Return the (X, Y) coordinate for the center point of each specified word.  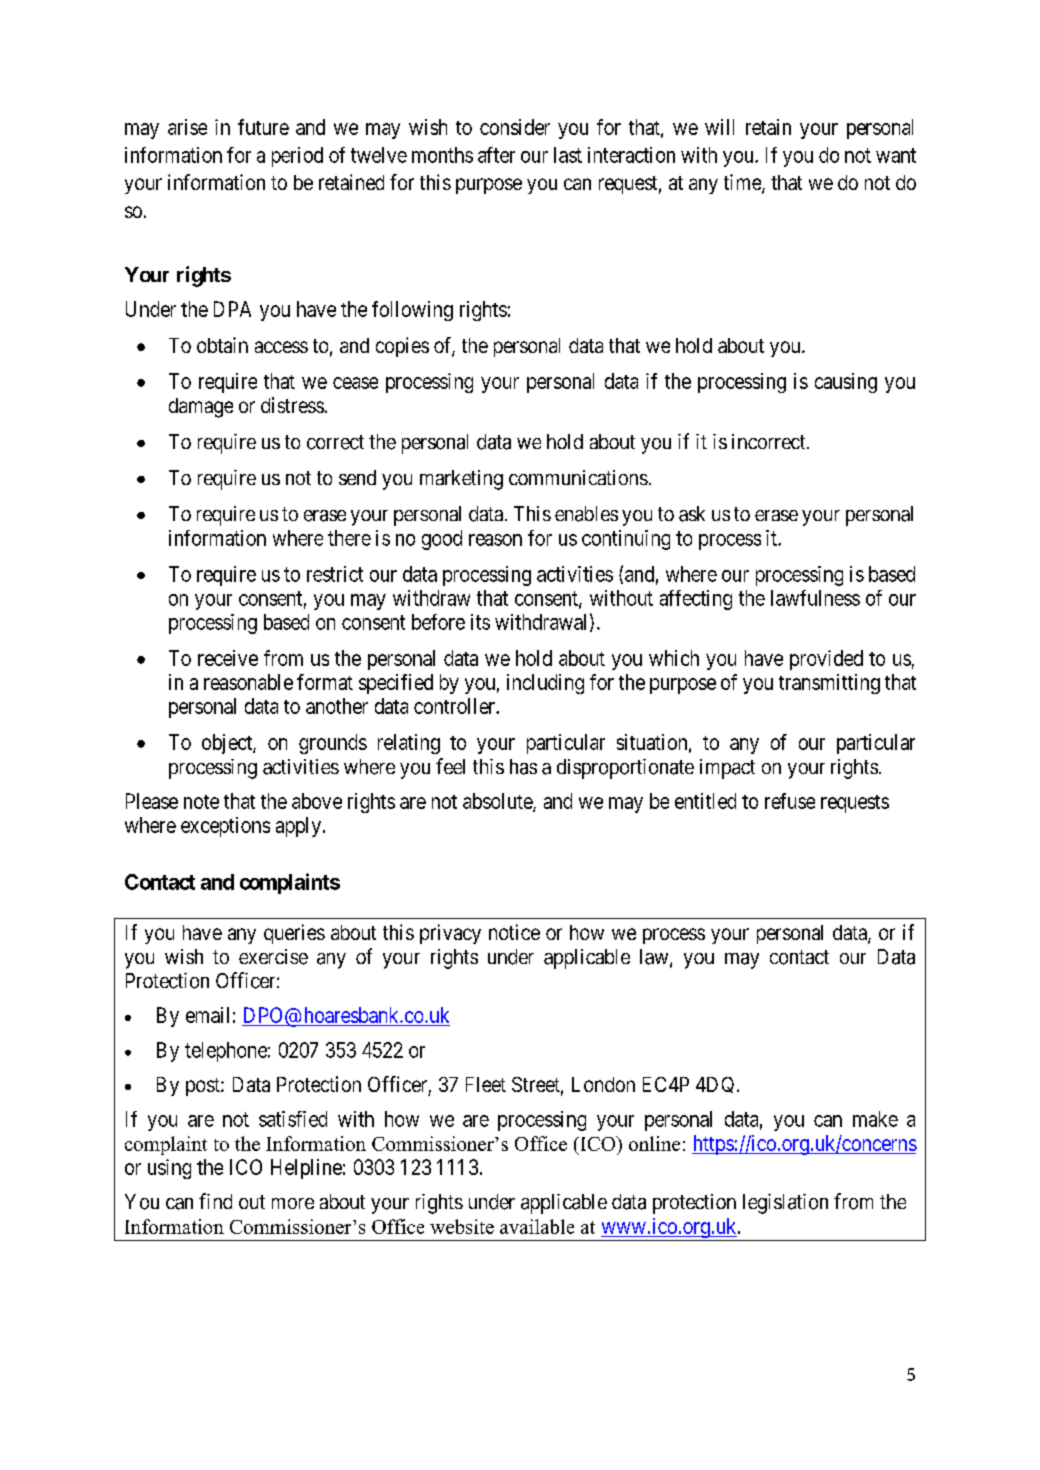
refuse (790, 801)
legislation (785, 1204)
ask (692, 514)
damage (201, 408)
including (545, 684)
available (537, 1226)
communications (578, 477)
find (215, 1201)
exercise (273, 957)
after (496, 155)
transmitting (829, 684)
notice (514, 932)
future (263, 127)
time (743, 183)
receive (228, 658)
